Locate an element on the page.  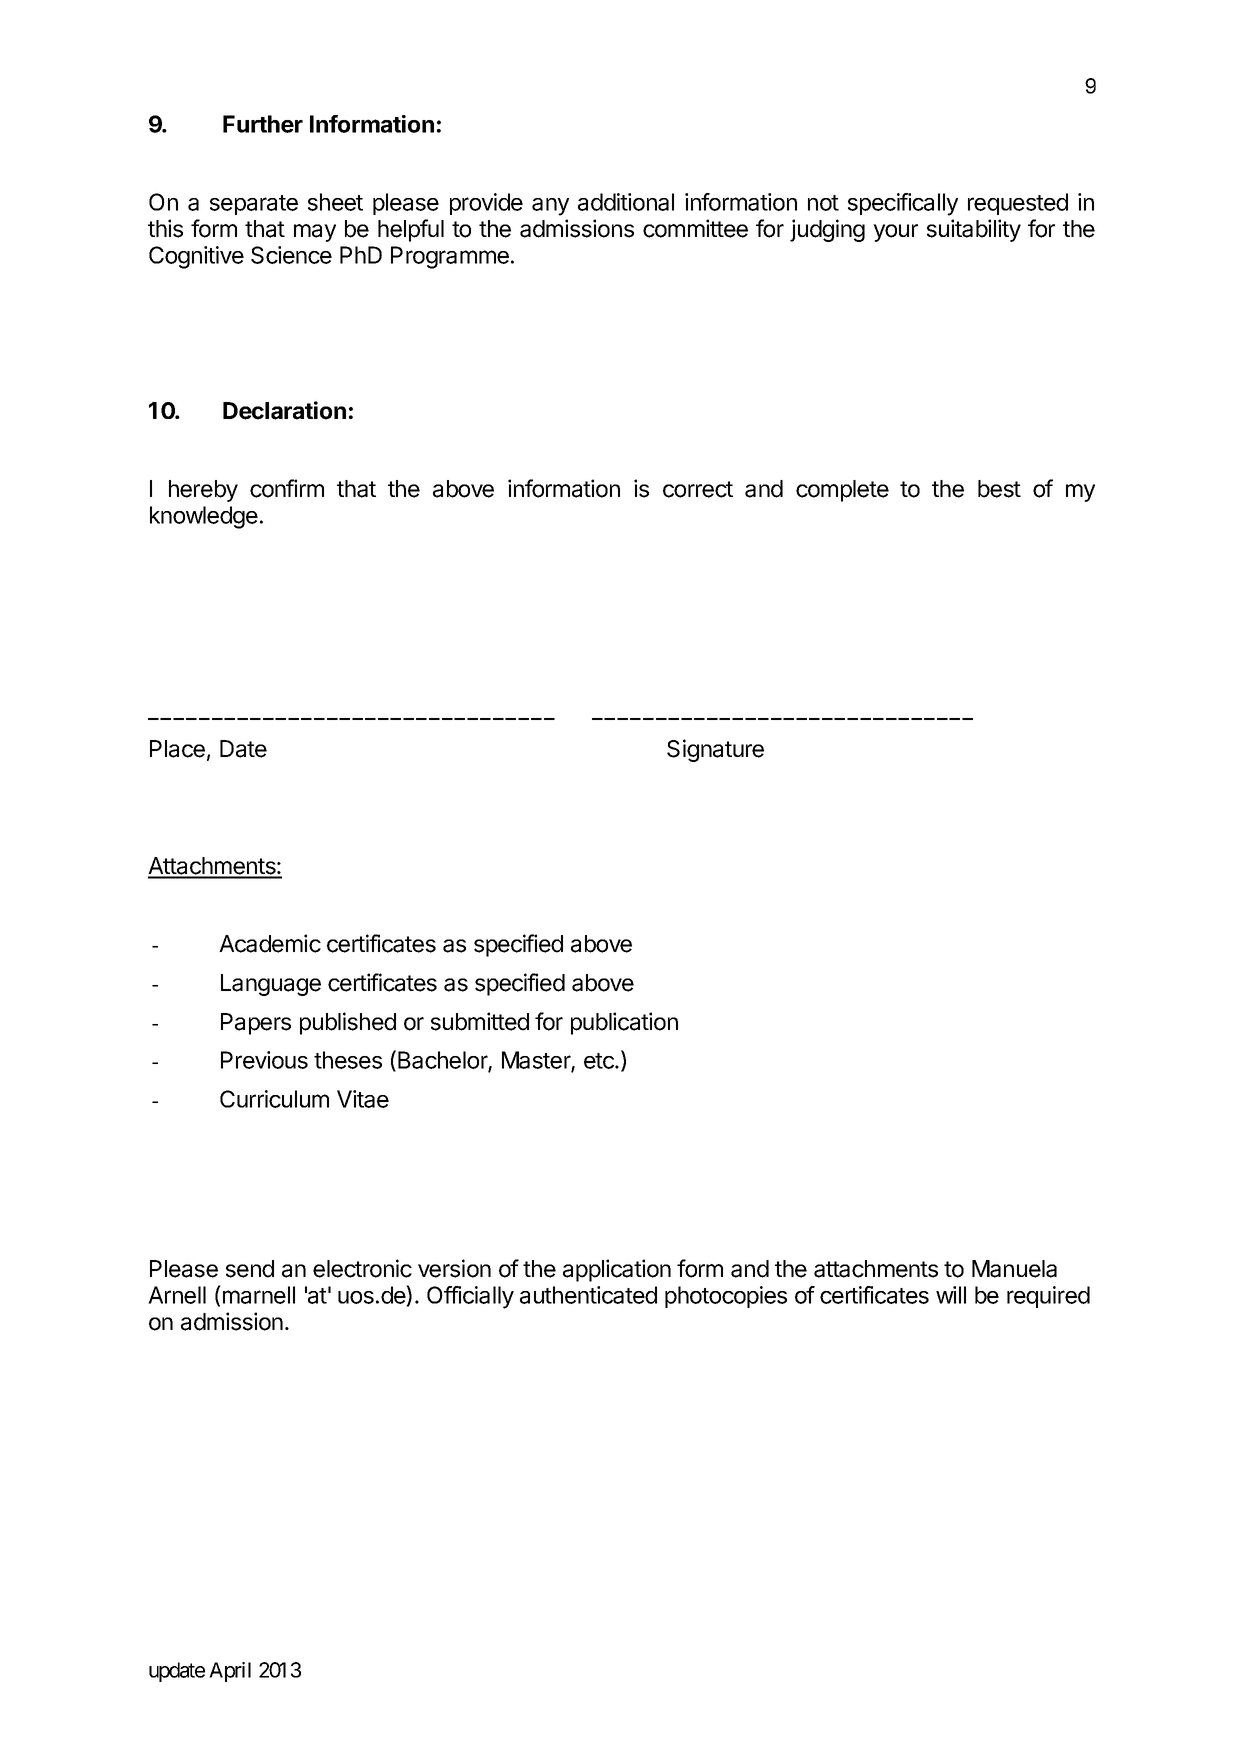
specifically is located at coordinates (903, 204).
